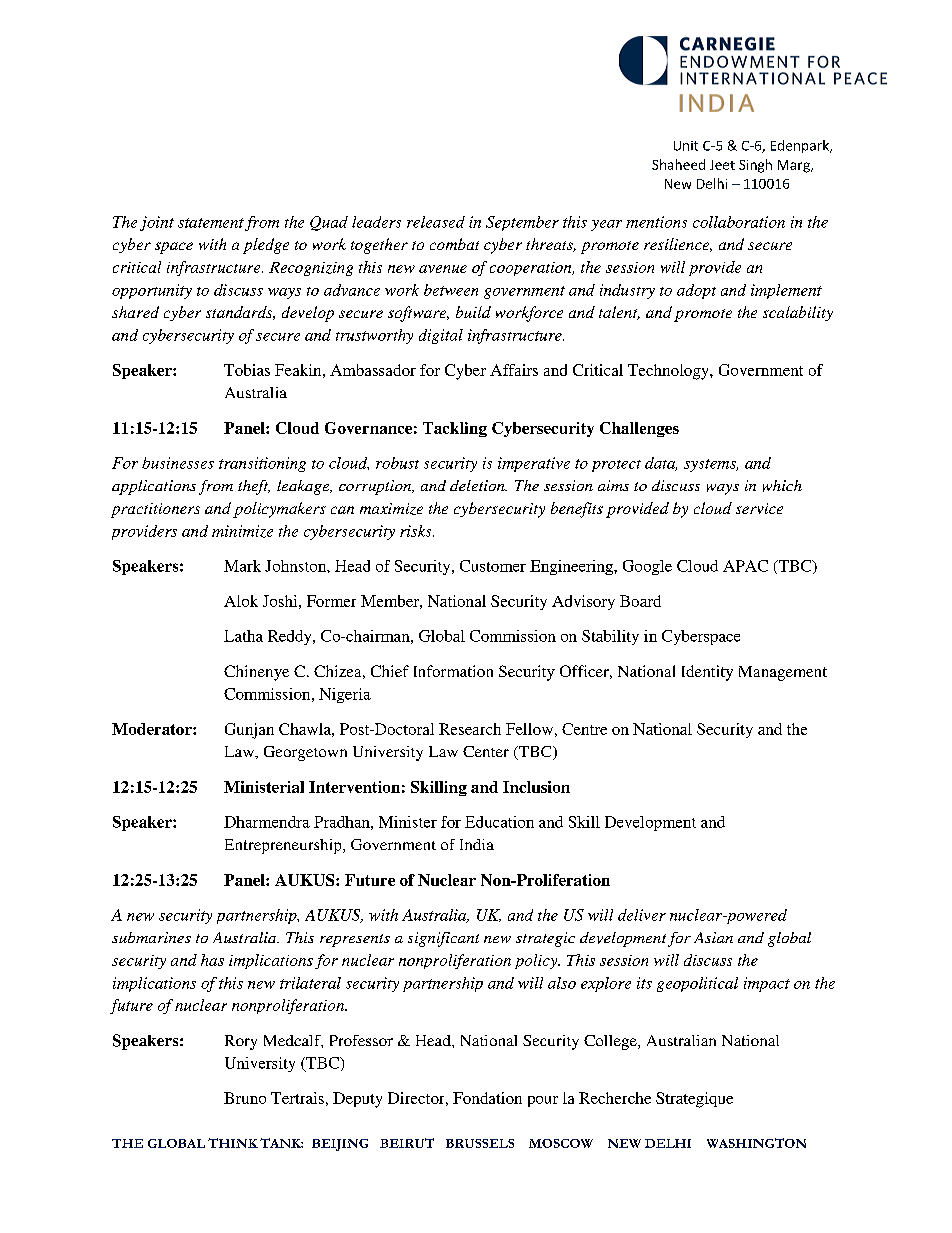 Image resolution: width=952 pixels, height=1233 pixels. Describe the element at coordinates (211, 223) in the page. I see `statement` at that location.
